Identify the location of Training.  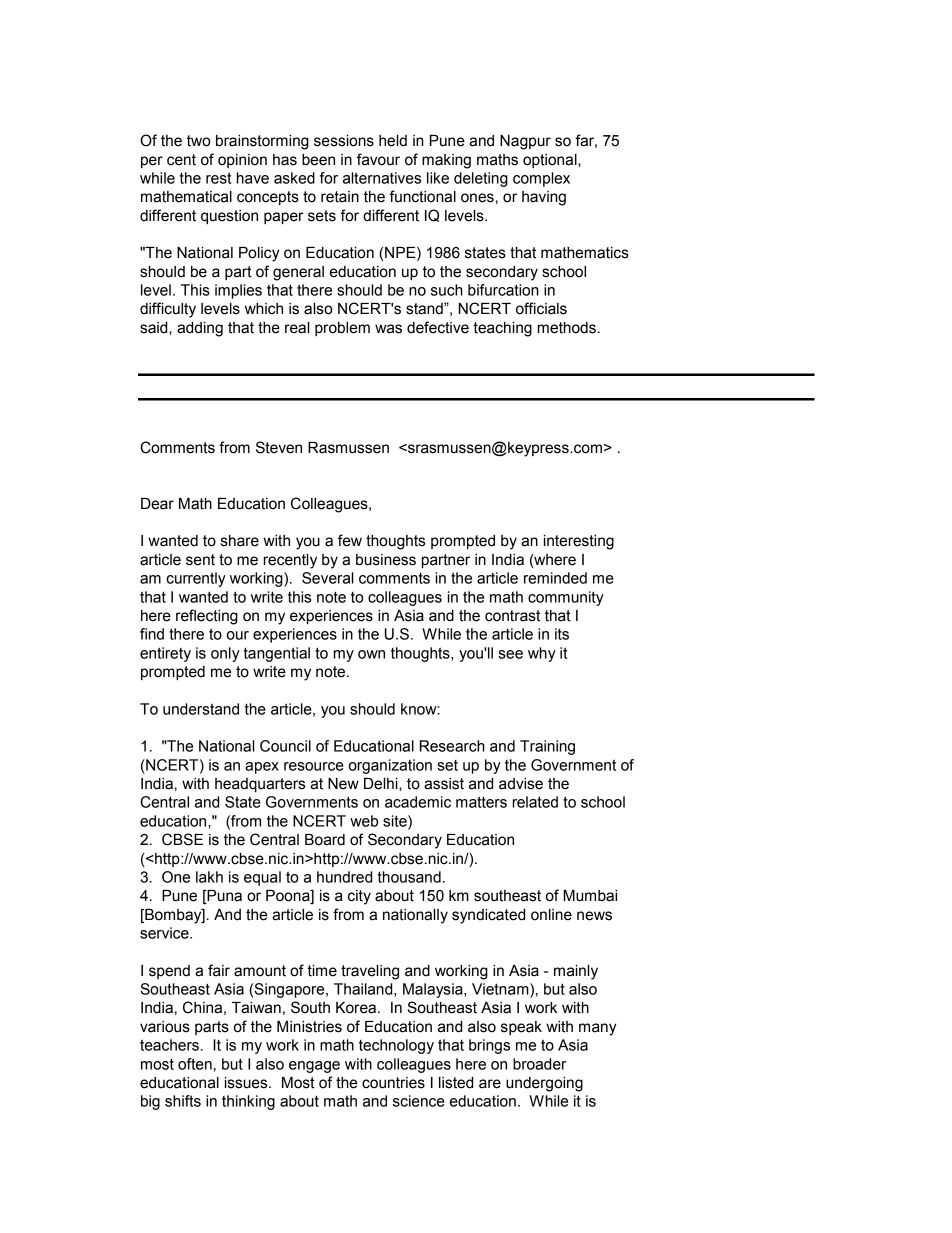
(547, 747).
